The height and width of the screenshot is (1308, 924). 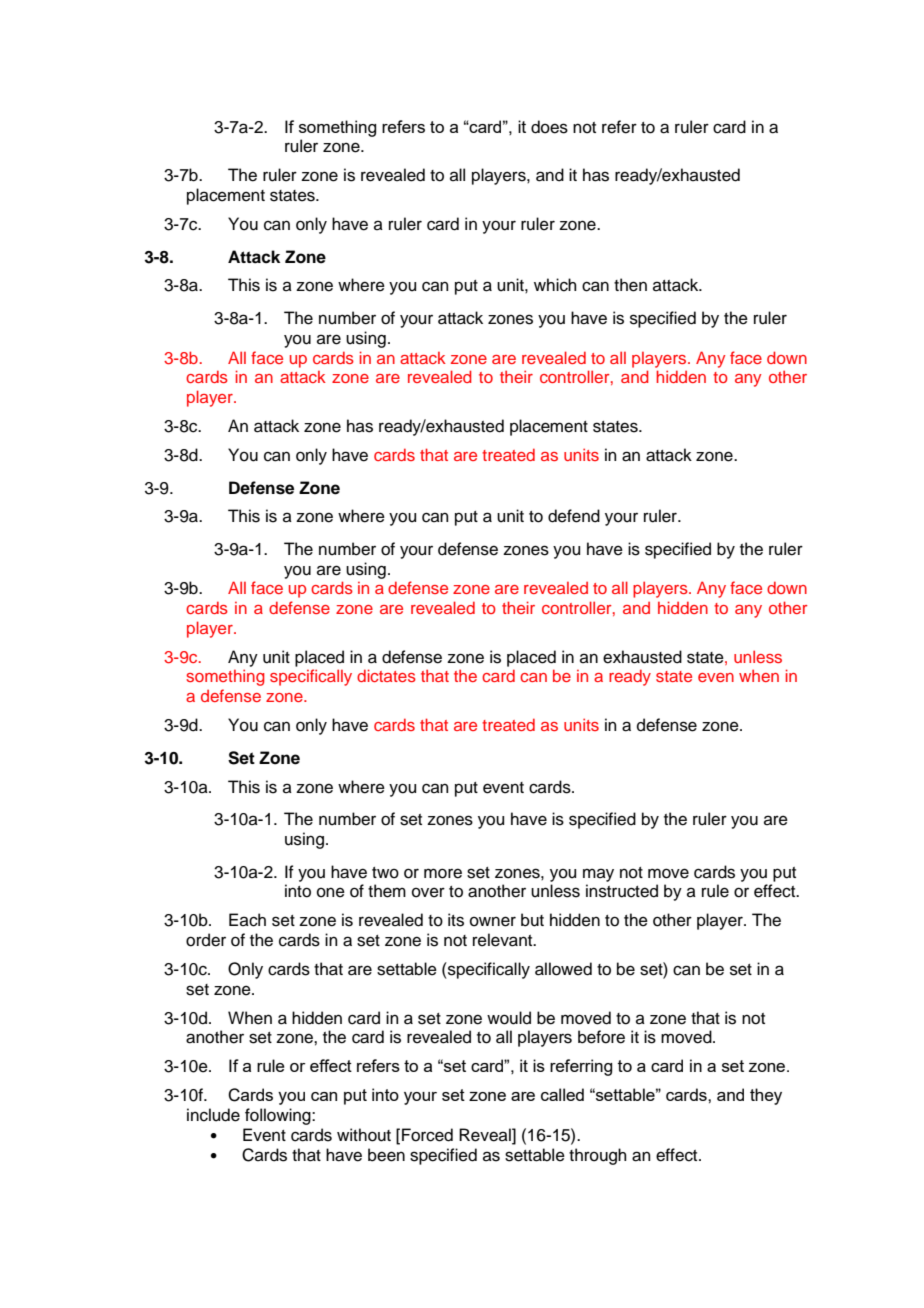 What do you see at coordinates (549, 127) in the screenshot?
I see `does` at bounding box center [549, 127].
